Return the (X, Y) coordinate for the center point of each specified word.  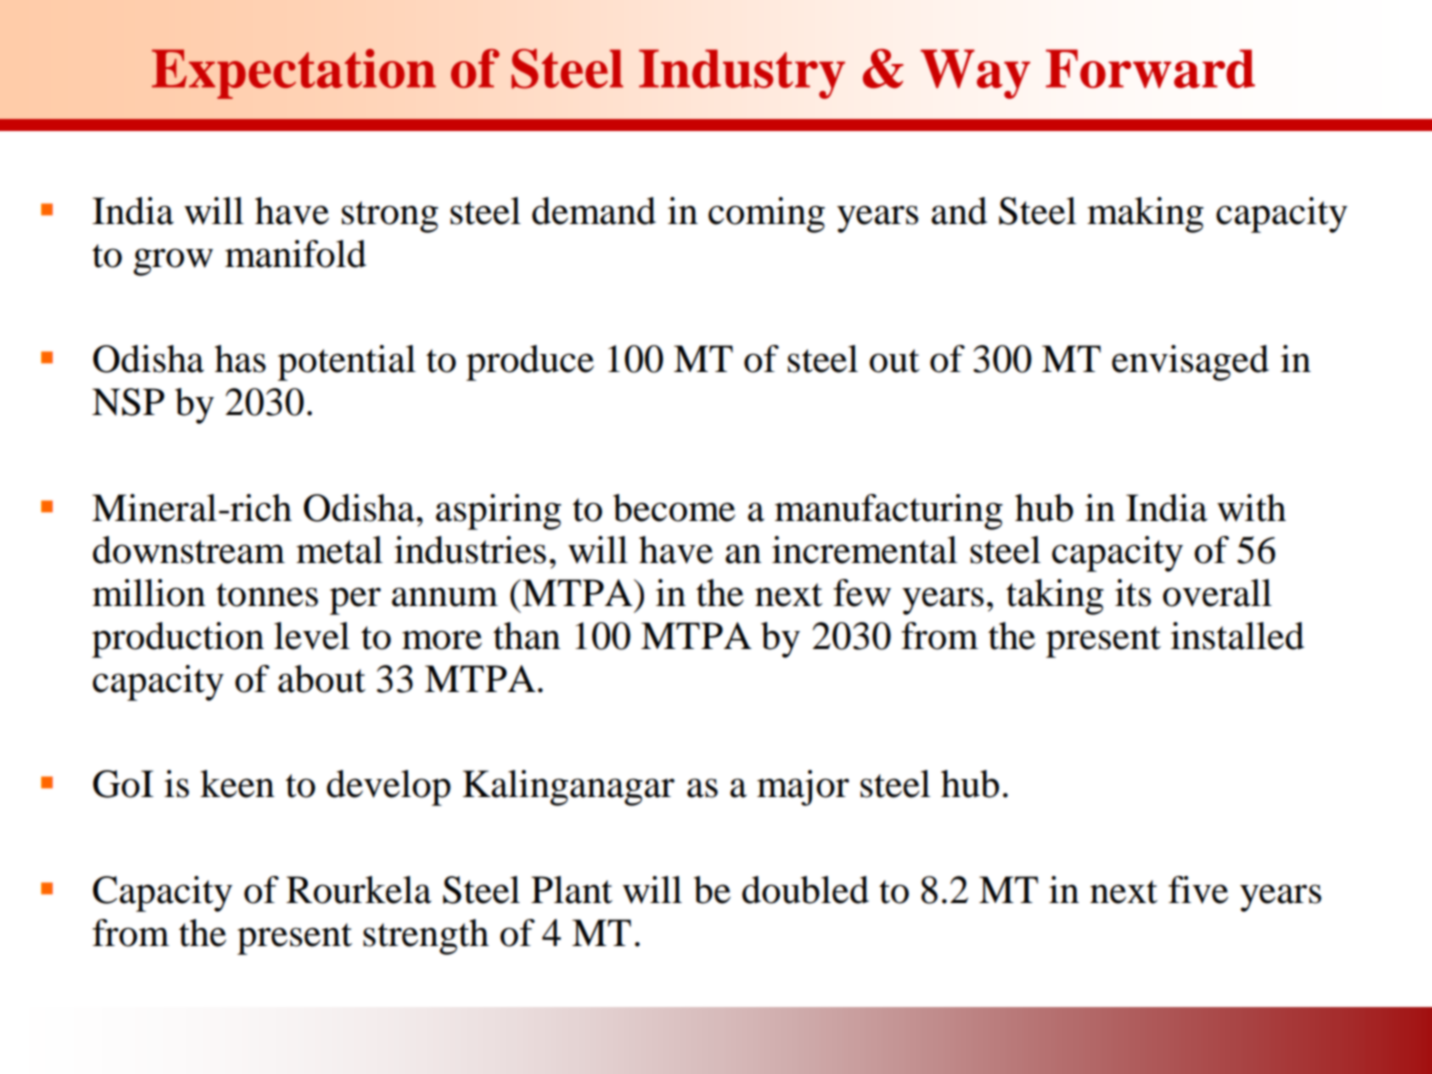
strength (426, 937)
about (322, 679)
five (1198, 890)
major (803, 788)
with (1251, 508)
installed (1237, 636)
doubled (805, 890)
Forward (1150, 68)
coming (766, 215)
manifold (295, 254)
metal (339, 550)
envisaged (1190, 363)
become (674, 508)
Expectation (294, 74)
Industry (742, 74)
